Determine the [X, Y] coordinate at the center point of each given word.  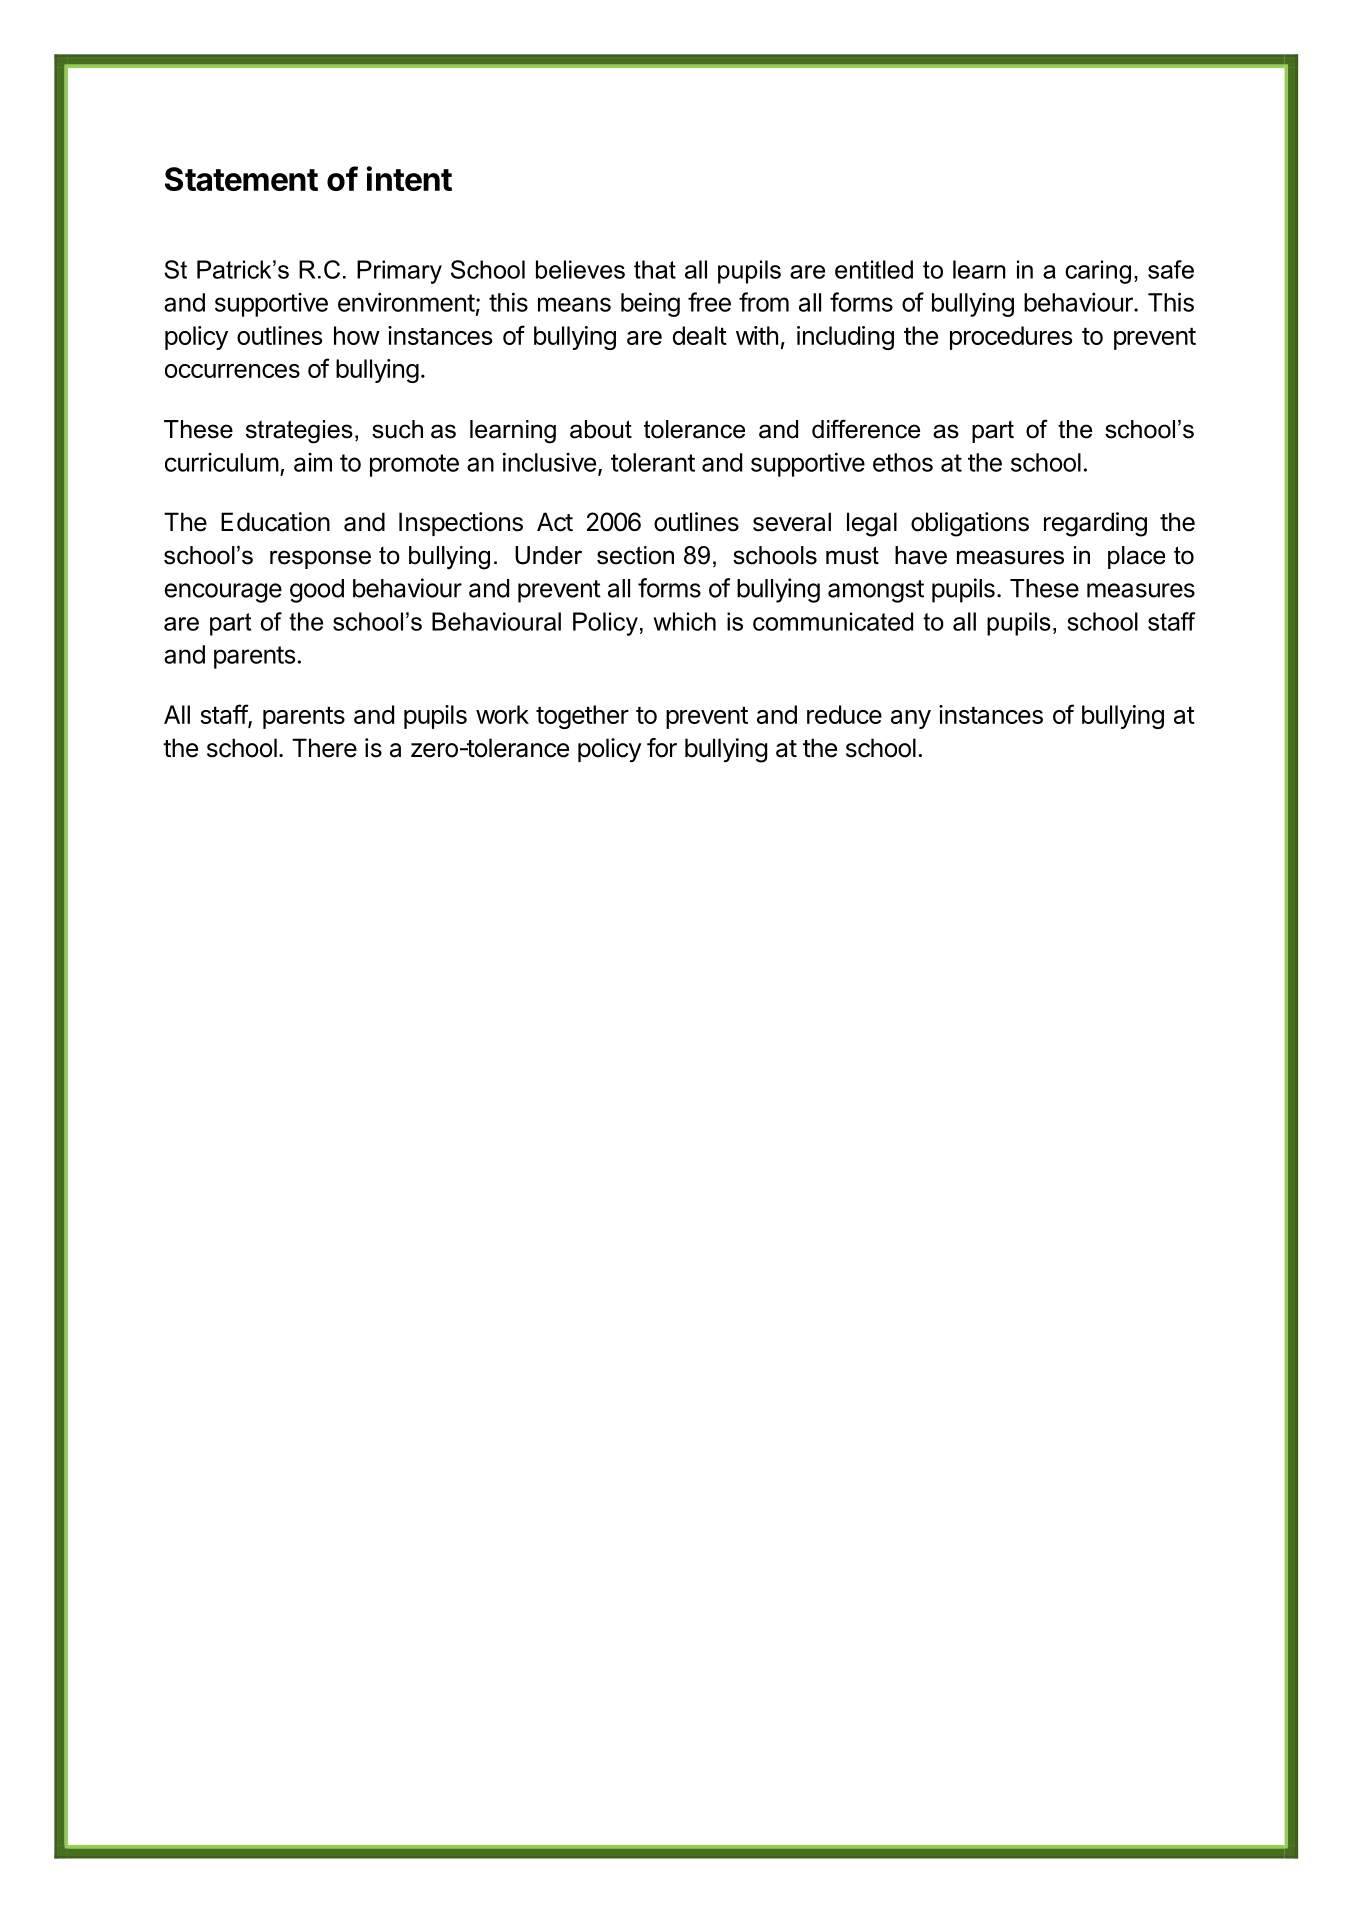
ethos [903, 462]
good [317, 591]
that [655, 269]
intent [409, 178]
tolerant [653, 462]
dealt [700, 335]
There [324, 748]
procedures [1011, 338]
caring [1098, 272]
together [582, 717]
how [357, 335]
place [1136, 557]
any [911, 719]
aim [313, 462]
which [685, 621]
